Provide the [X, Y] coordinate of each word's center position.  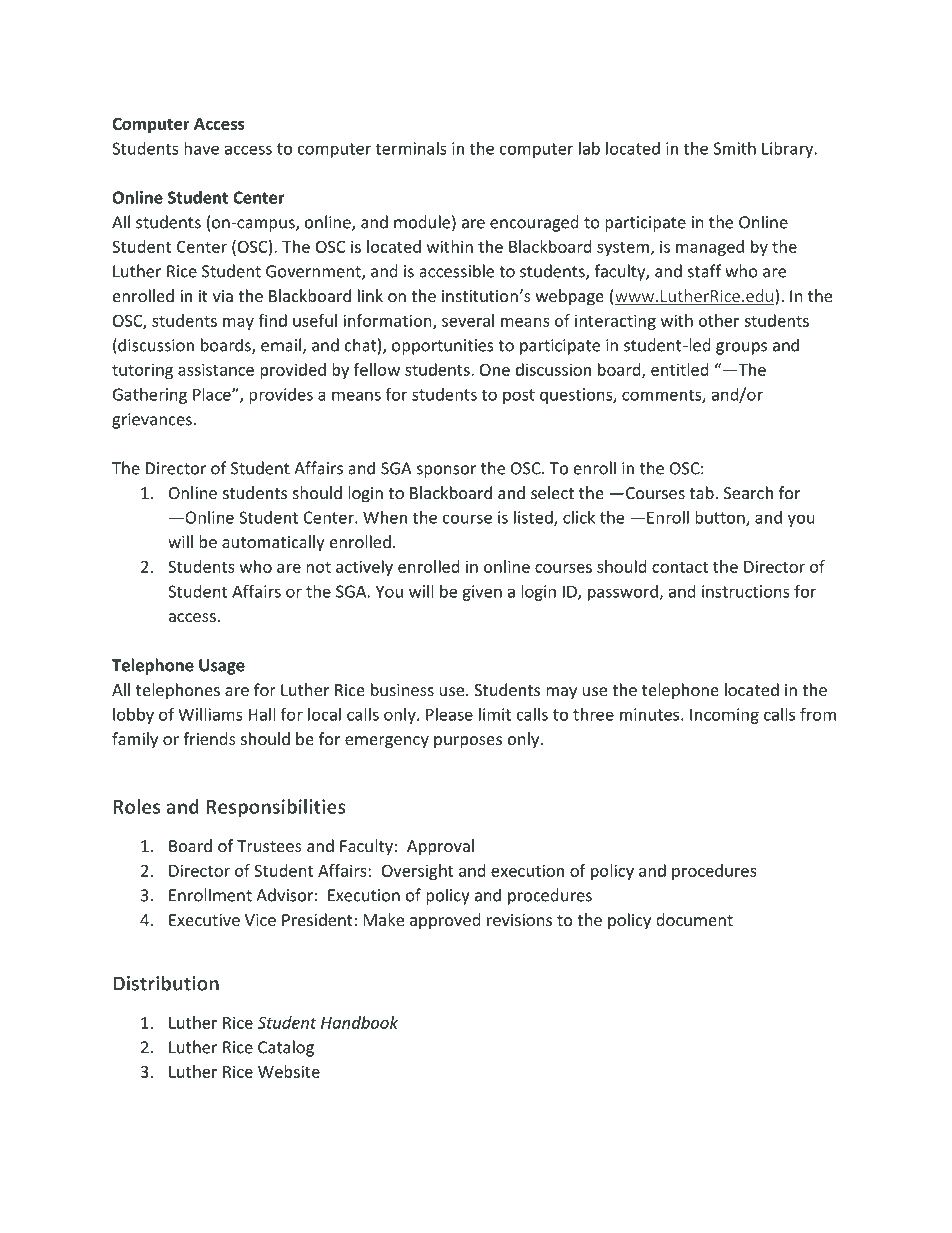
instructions [746, 591]
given [482, 593]
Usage [222, 667]
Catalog [286, 1048]
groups [741, 348]
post [519, 396]
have [201, 148]
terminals [411, 148]
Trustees [269, 846]
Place [213, 394]
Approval [440, 847]
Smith [735, 148]
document [694, 919]
